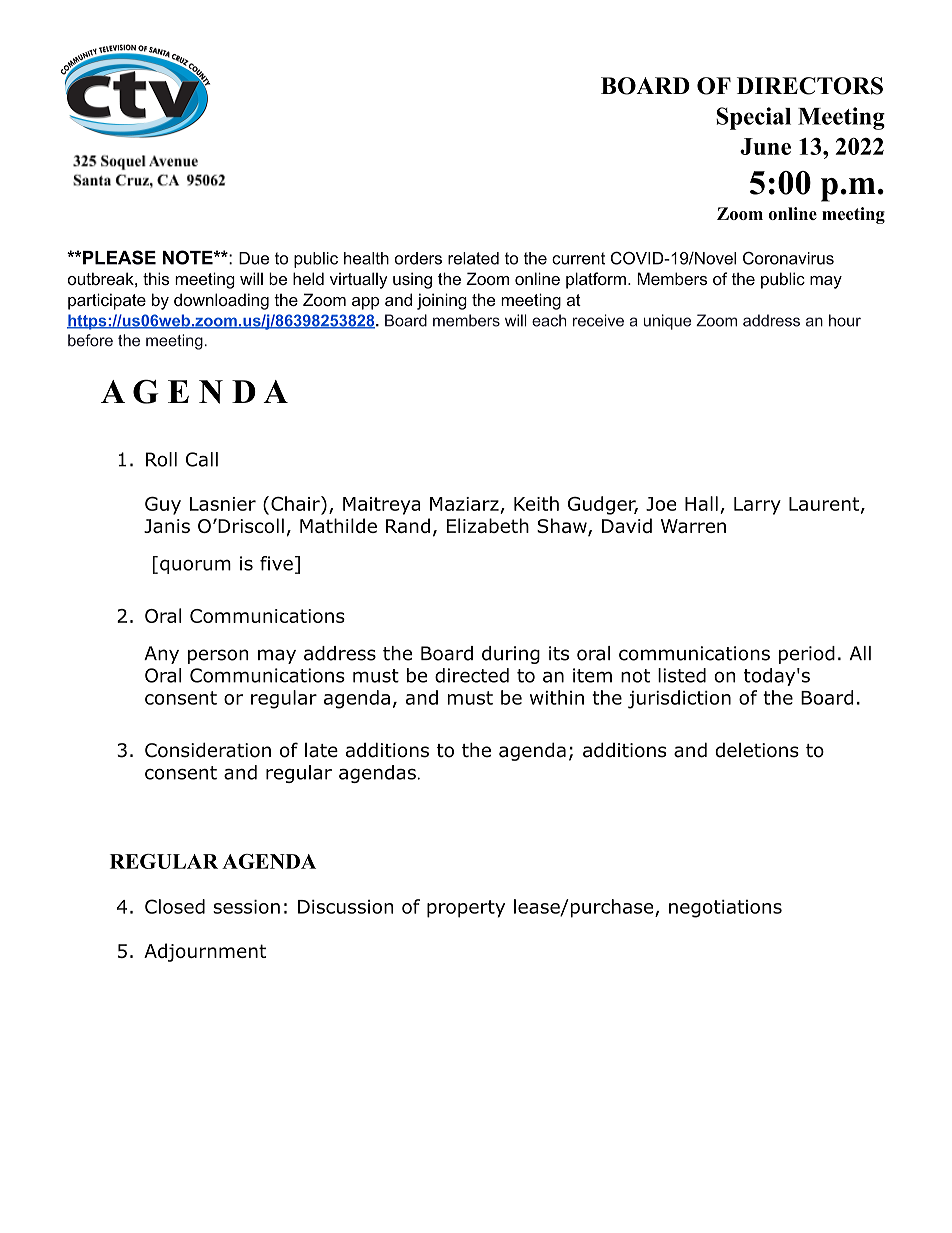 This image has width=952, height=1233. What do you see at coordinates (753, 118) in the image?
I see `Special` at bounding box center [753, 118].
